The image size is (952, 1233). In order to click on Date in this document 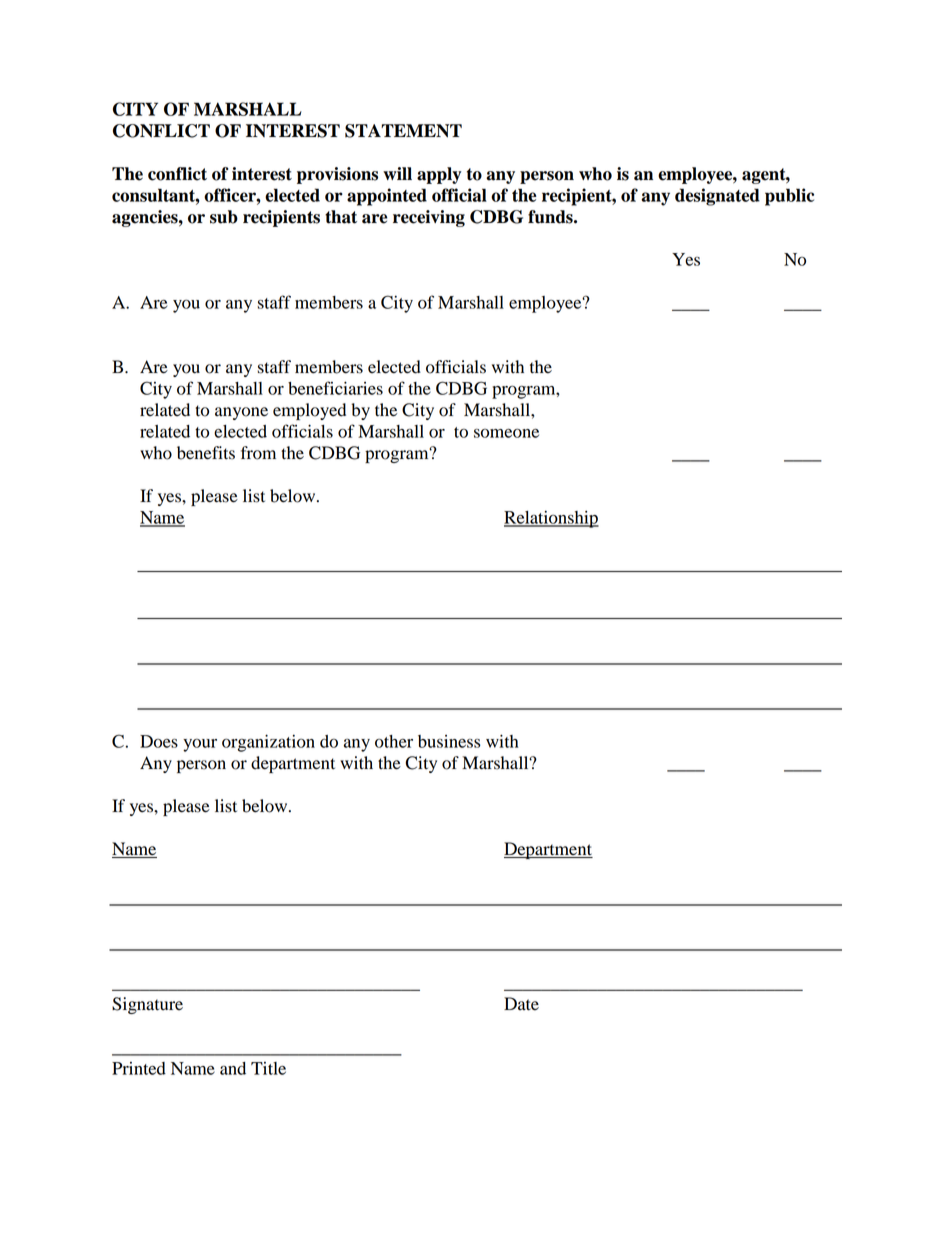, I will do `click(521, 1004)`.
